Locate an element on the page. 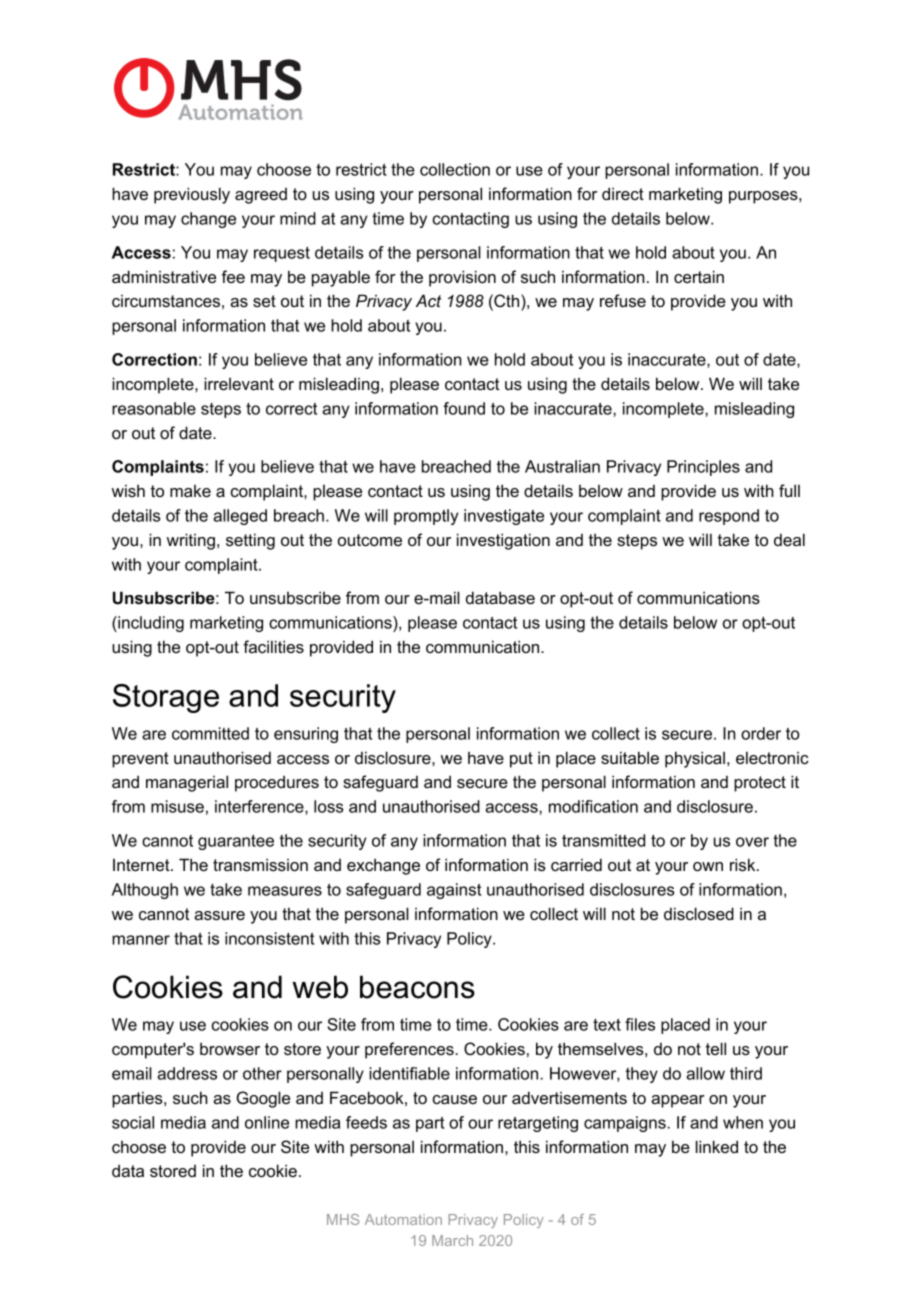  online is located at coordinates (267, 1122).
